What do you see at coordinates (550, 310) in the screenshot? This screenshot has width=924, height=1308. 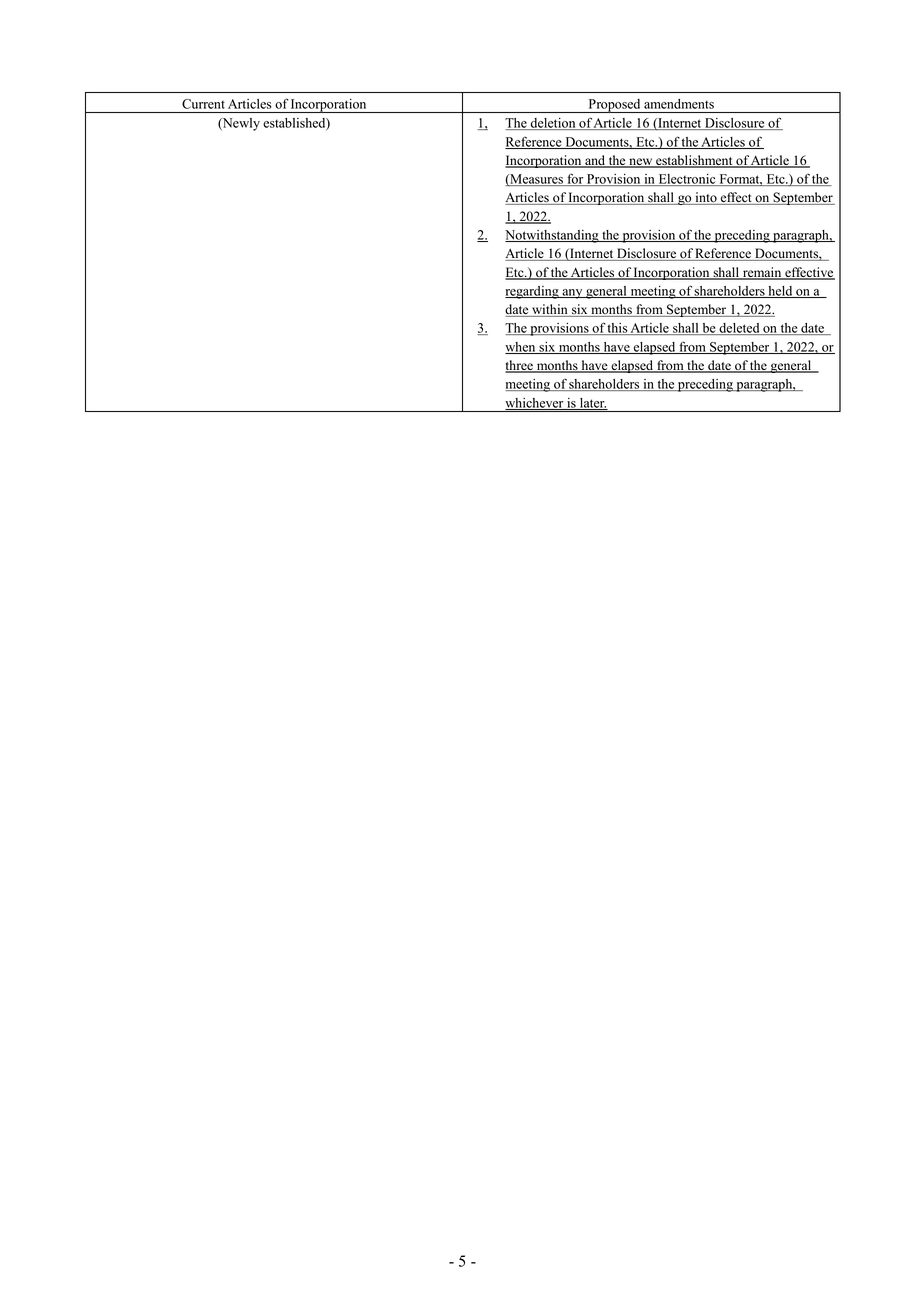 I see `within` at bounding box center [550, 310].
